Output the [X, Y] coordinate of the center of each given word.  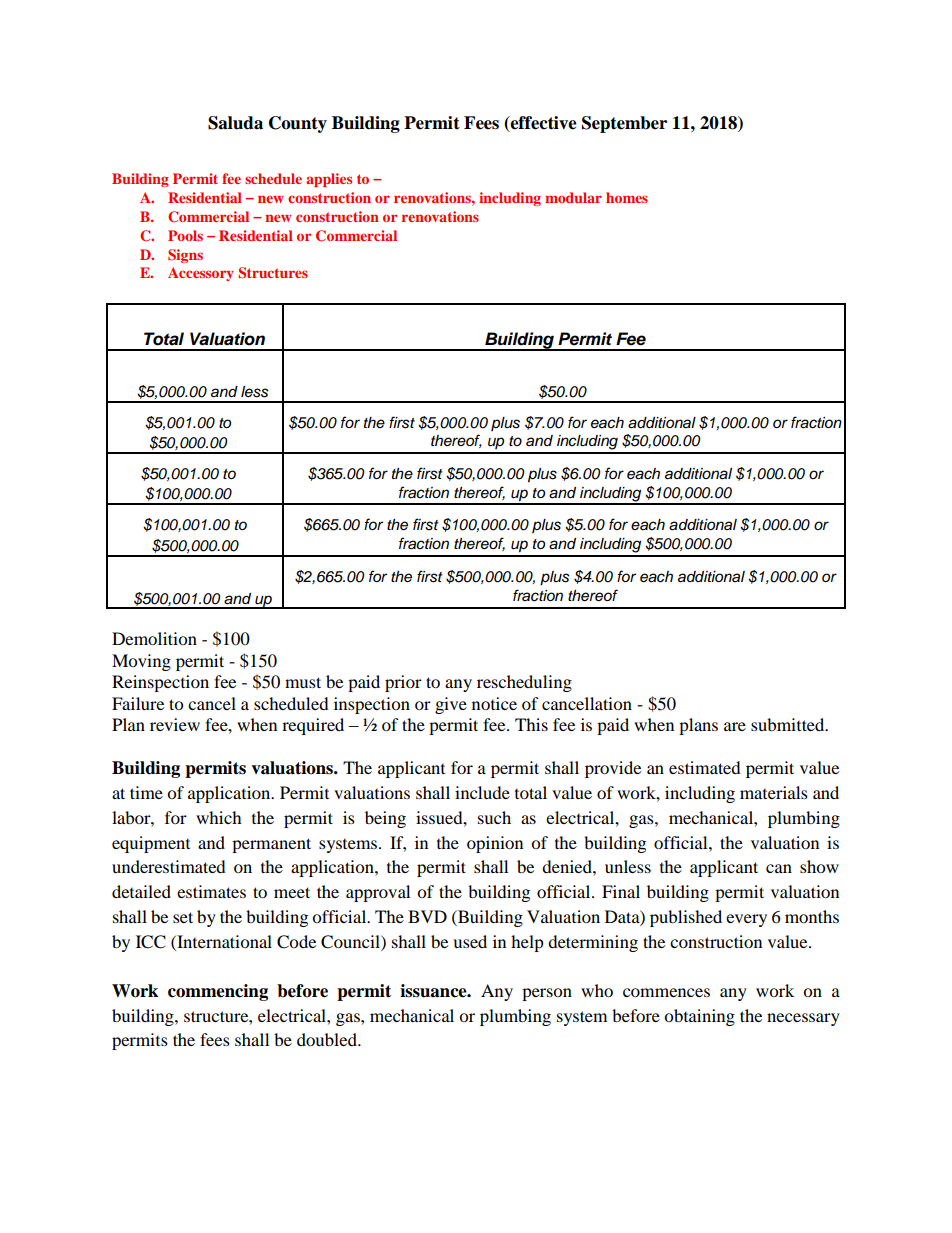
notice [494, 703]
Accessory [201, 274]
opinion [495, 844]
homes [627, 197]
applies [329, 180]
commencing [218, 992]
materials [774, 792]
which [219, 817]
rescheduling [524, 683]
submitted [789, 724]
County [298, 124]
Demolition [154, 638]
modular [573, 197]
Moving [141, 662]
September [624, 124]
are [735, 726]
